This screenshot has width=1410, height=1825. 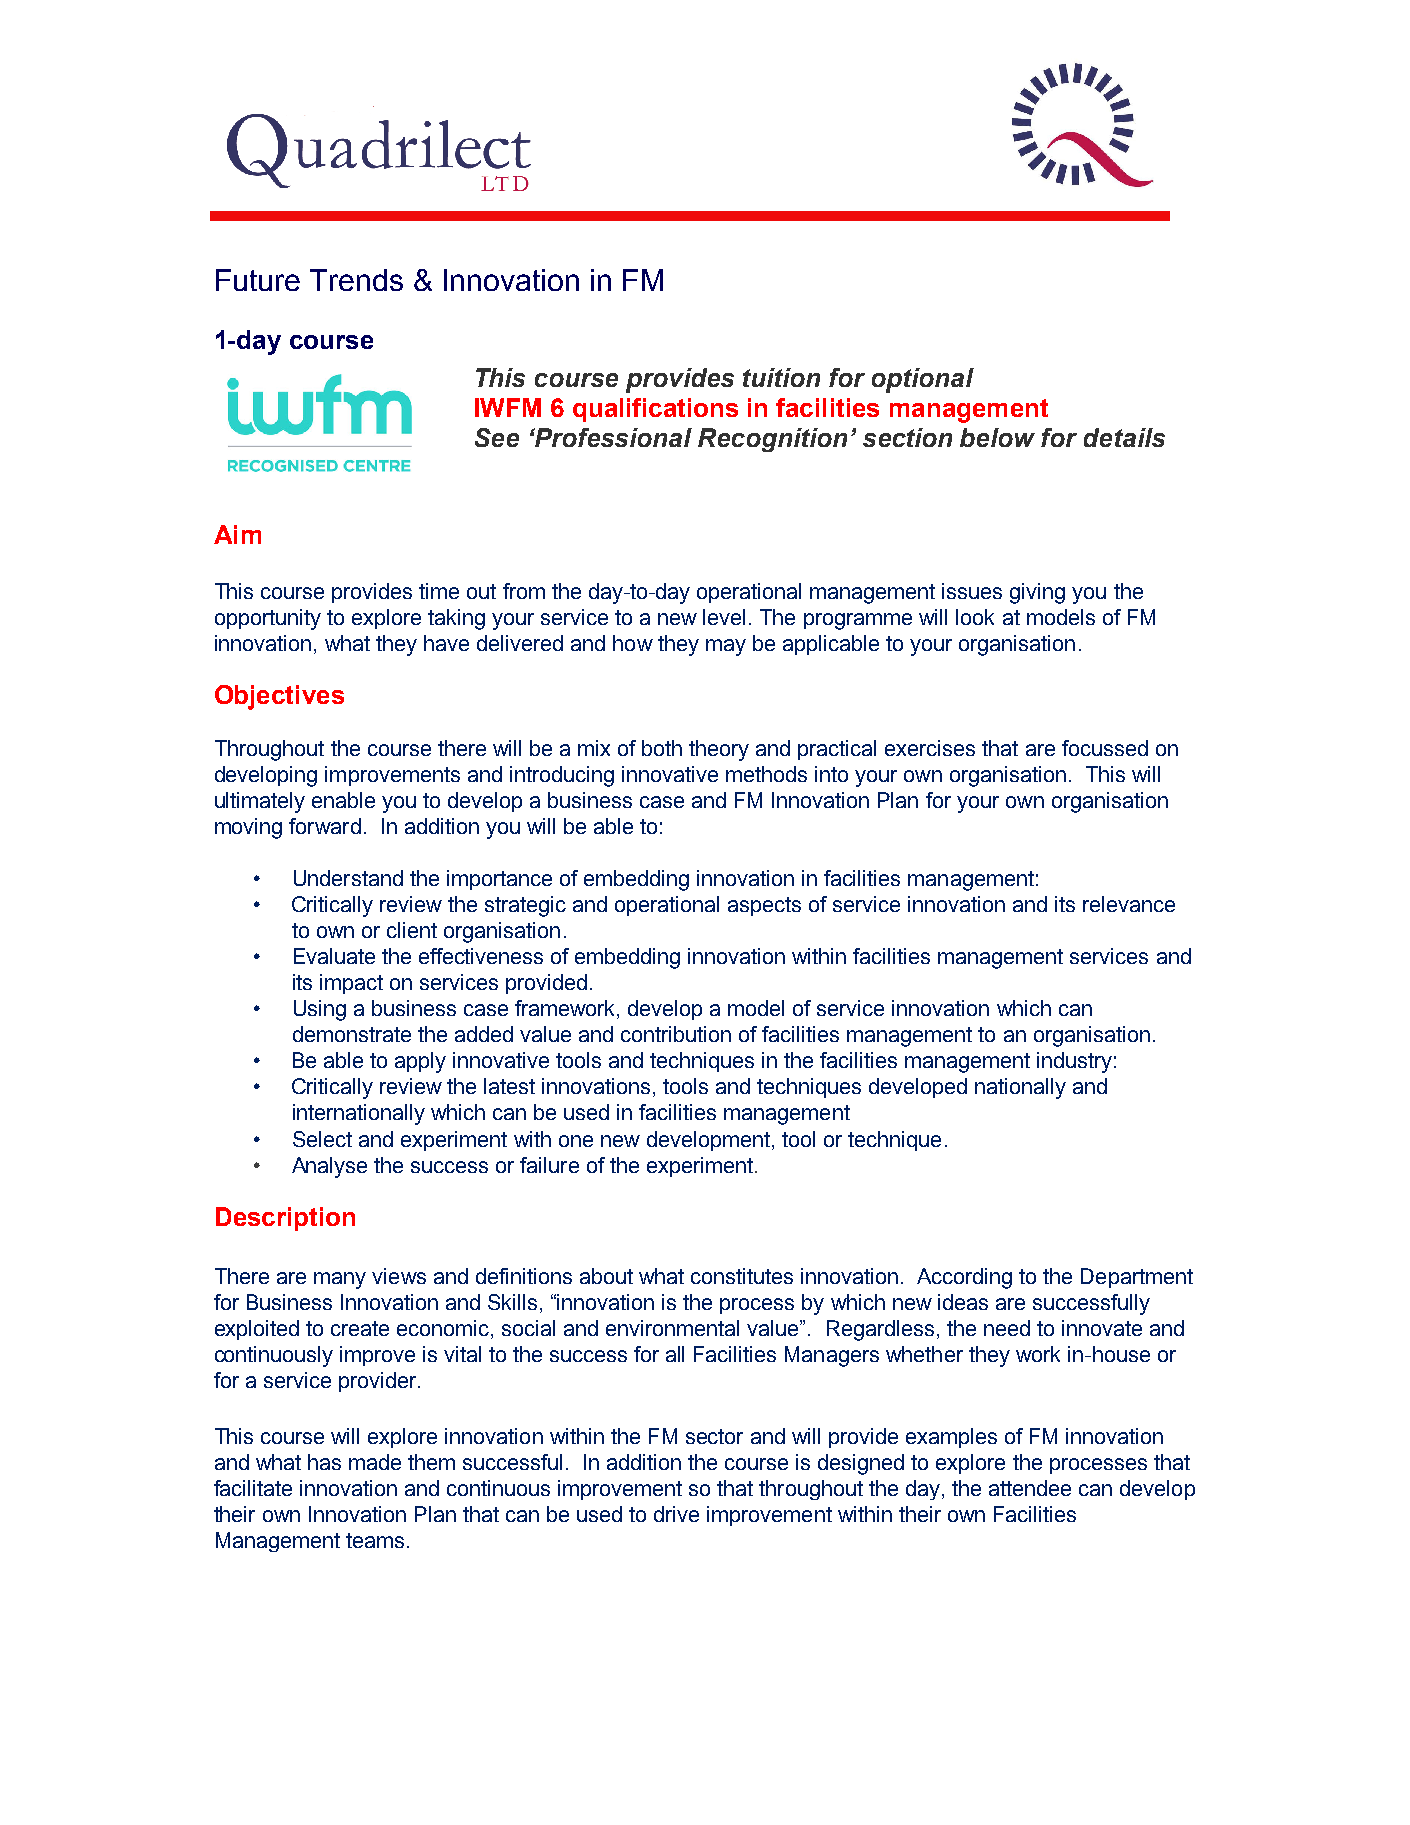 I want to click on According, so click(x=964, y=1278).
